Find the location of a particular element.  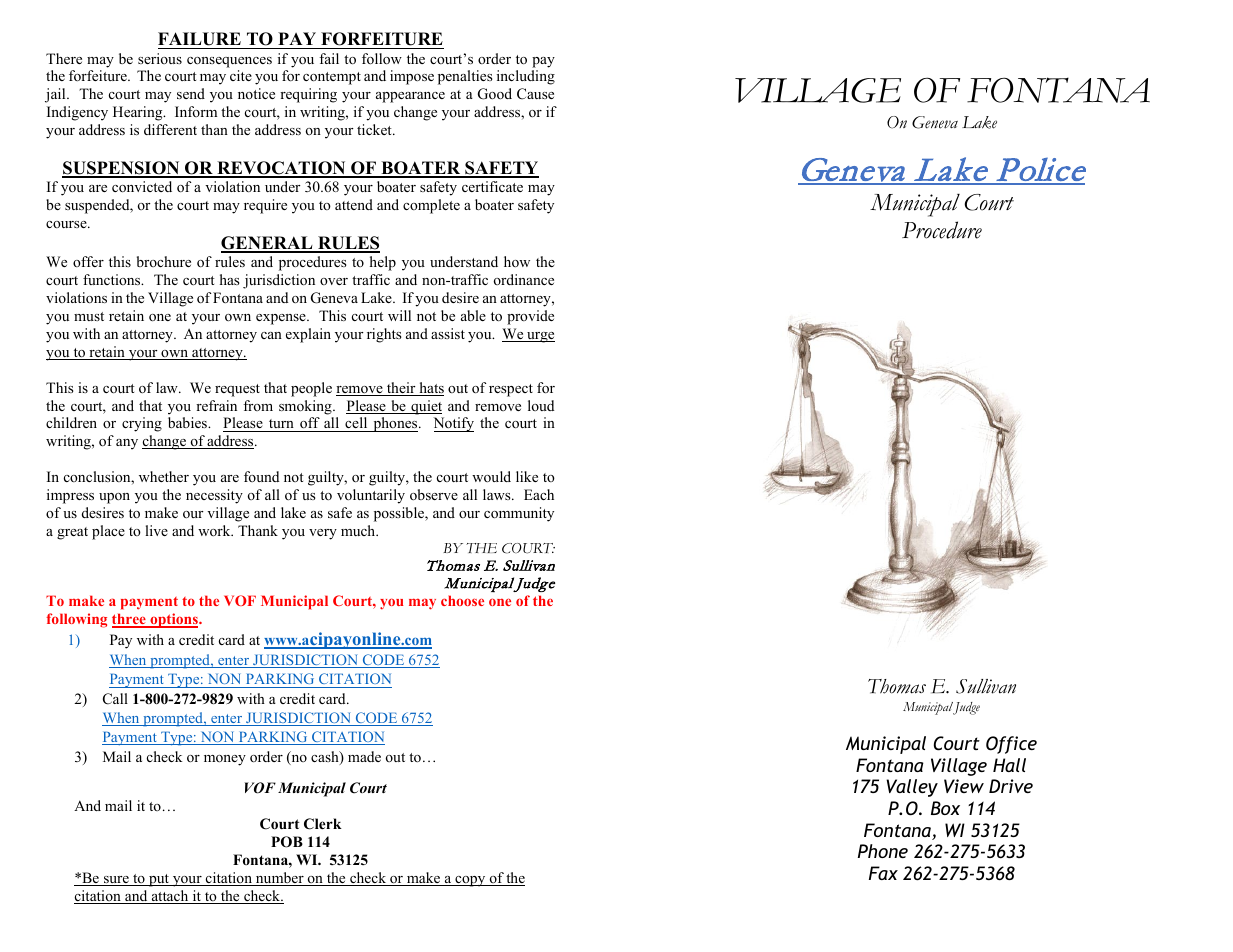

send is located at coordinates (191, 93).
